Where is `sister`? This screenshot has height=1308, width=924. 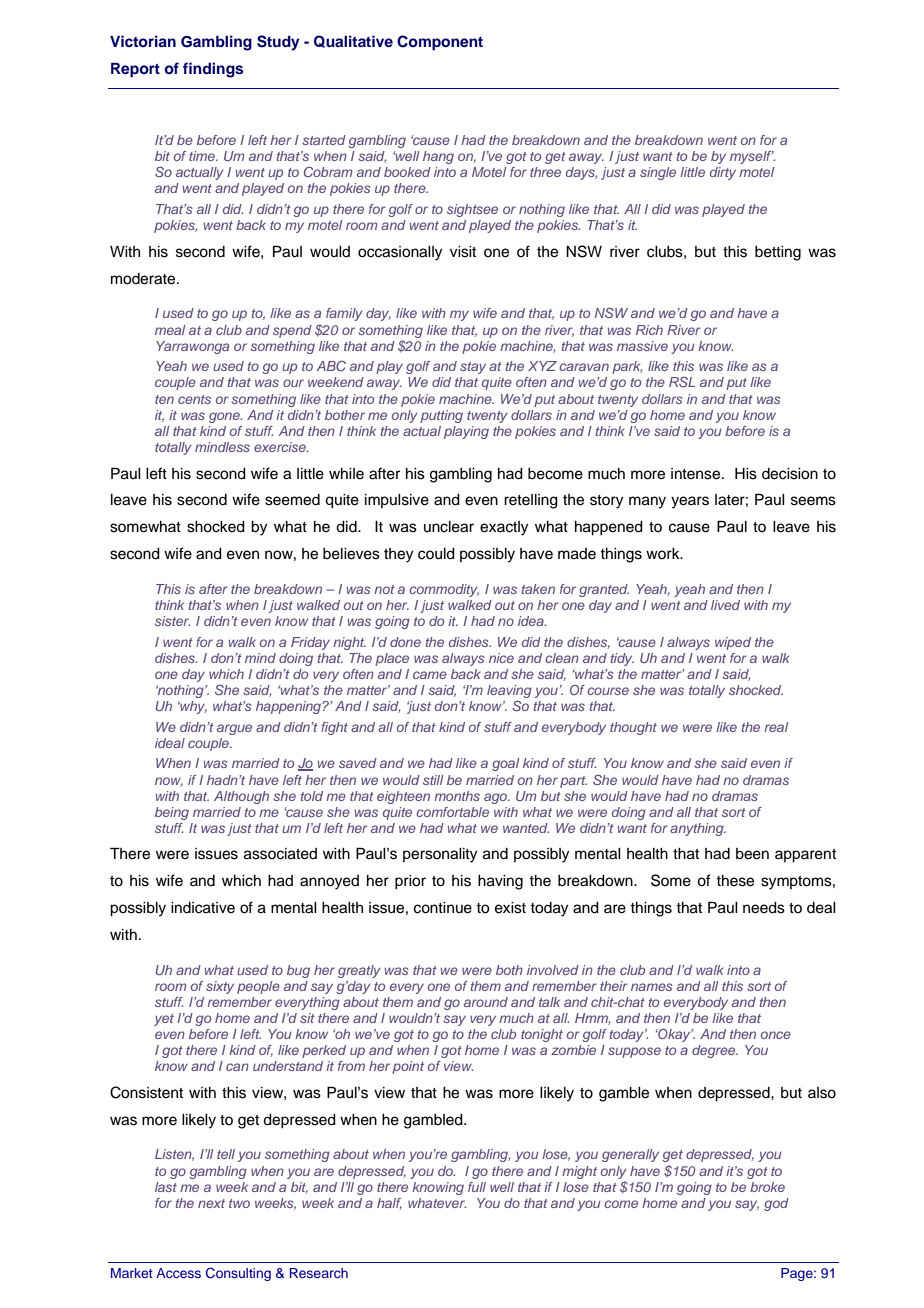 sister is located at coordinates (172, 621).
